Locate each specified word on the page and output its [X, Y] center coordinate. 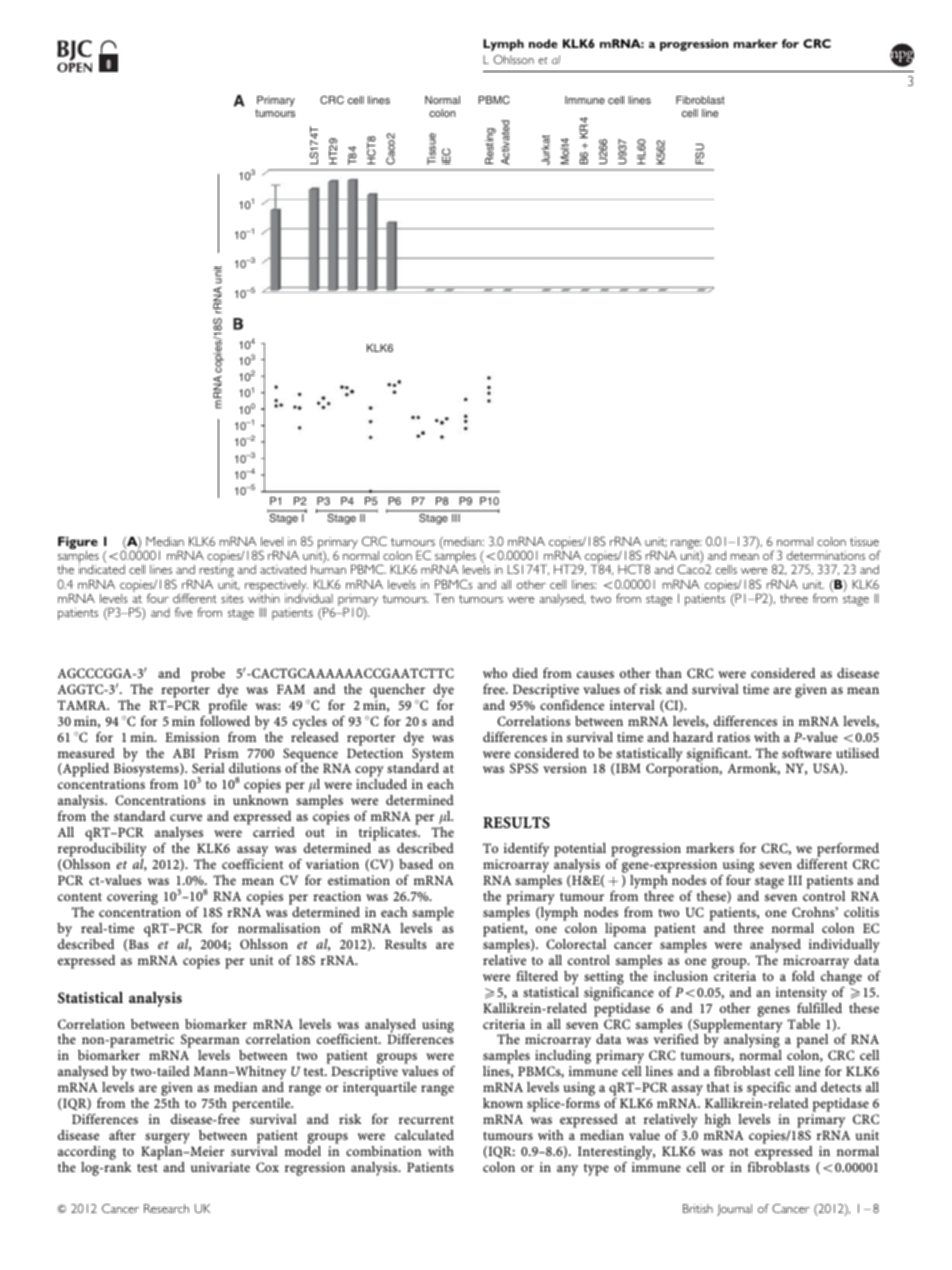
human [328, 569]
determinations [826, 555]
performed [847, 851]
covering [132, 898]
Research [166, 1208]
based [416, 864]
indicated [102, 569]
